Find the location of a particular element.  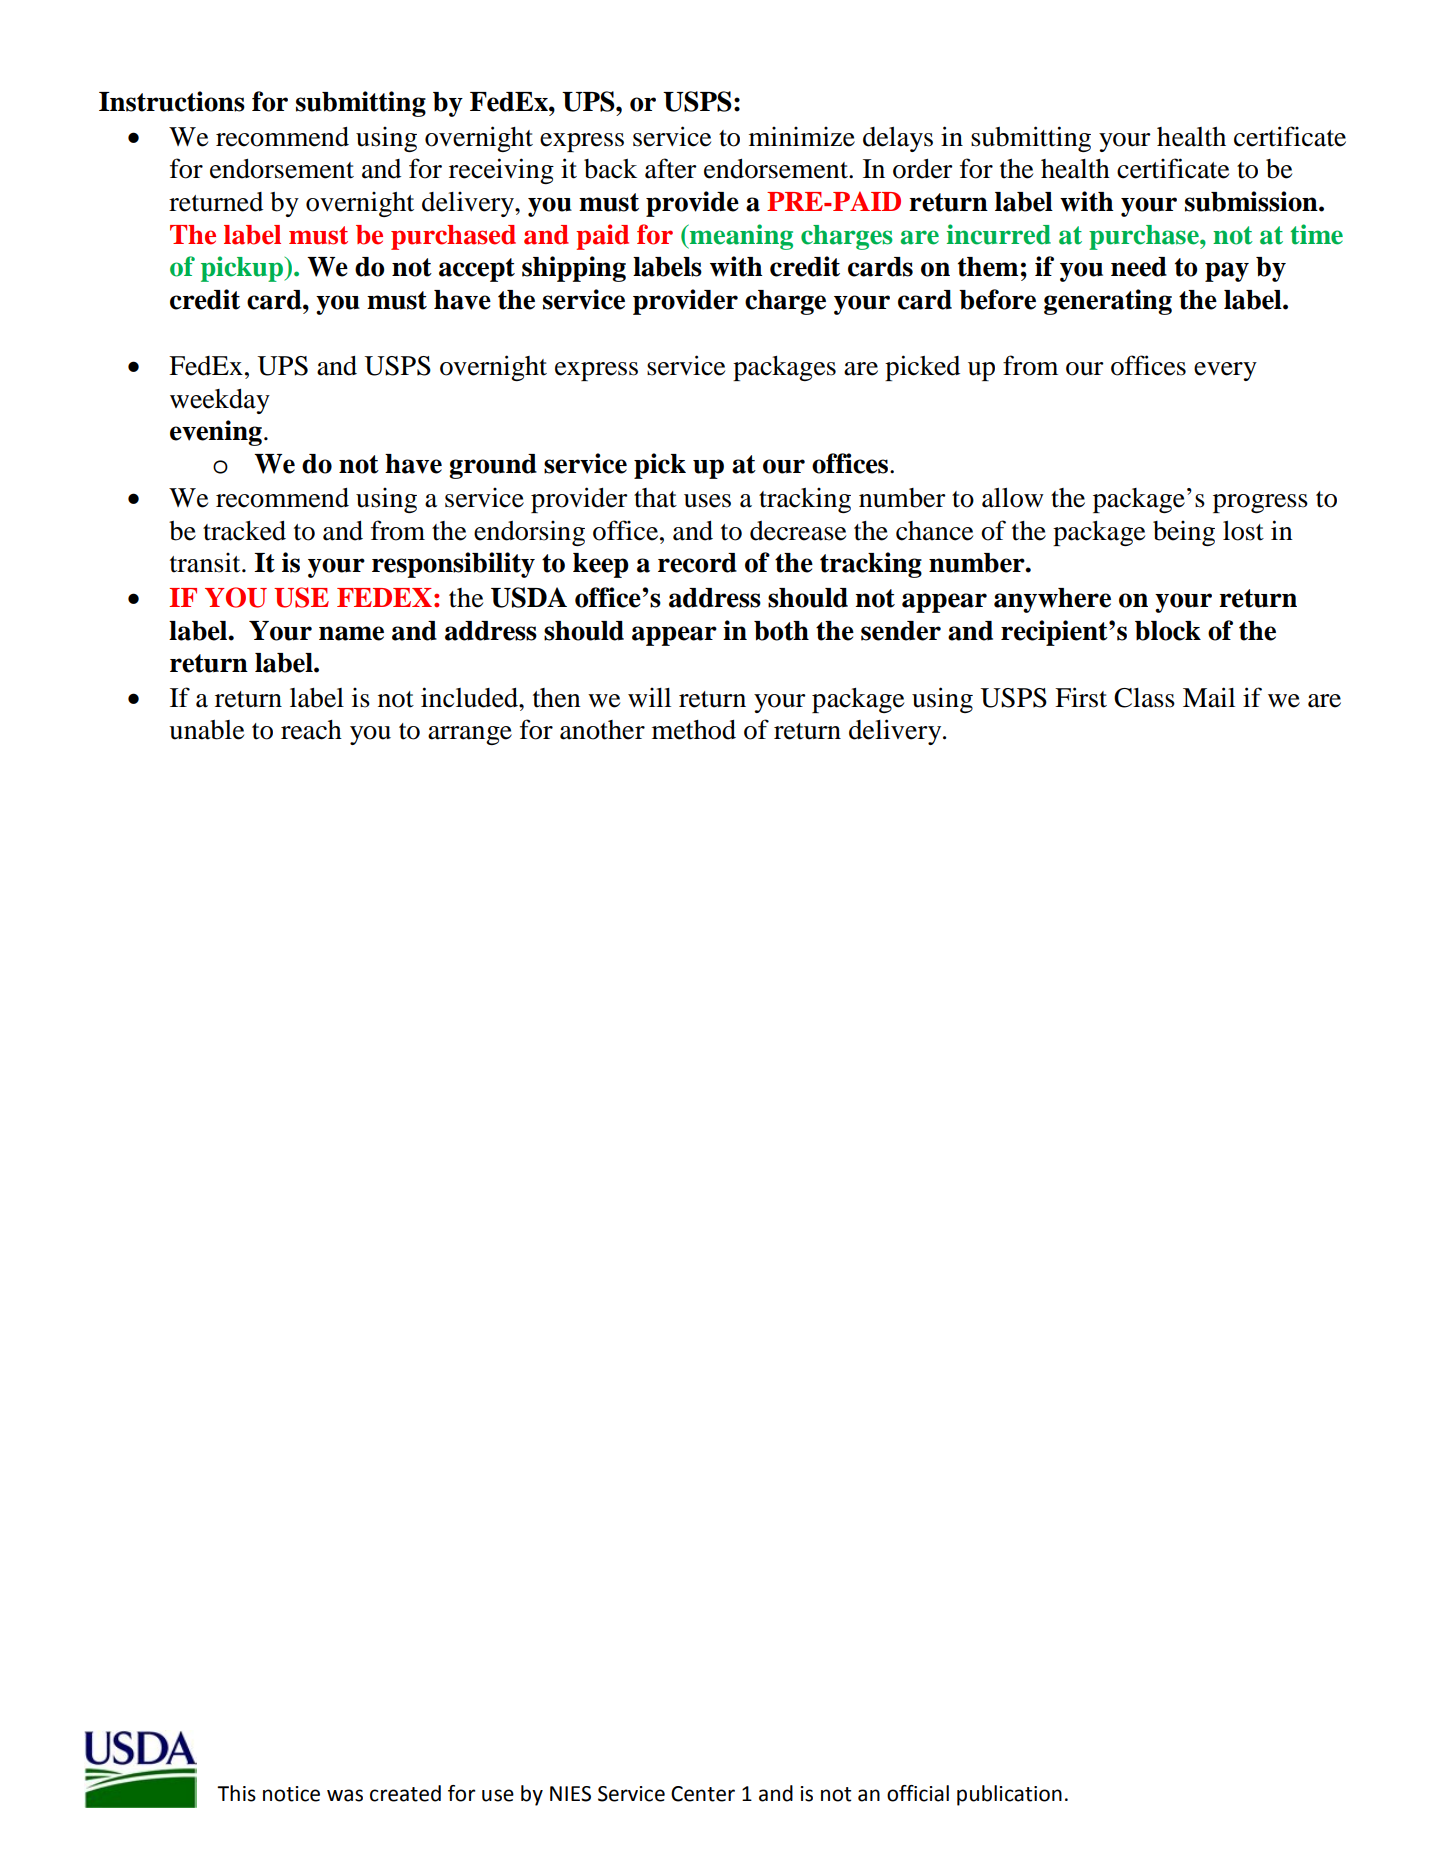

unable is located at coordinates (206, 730).
